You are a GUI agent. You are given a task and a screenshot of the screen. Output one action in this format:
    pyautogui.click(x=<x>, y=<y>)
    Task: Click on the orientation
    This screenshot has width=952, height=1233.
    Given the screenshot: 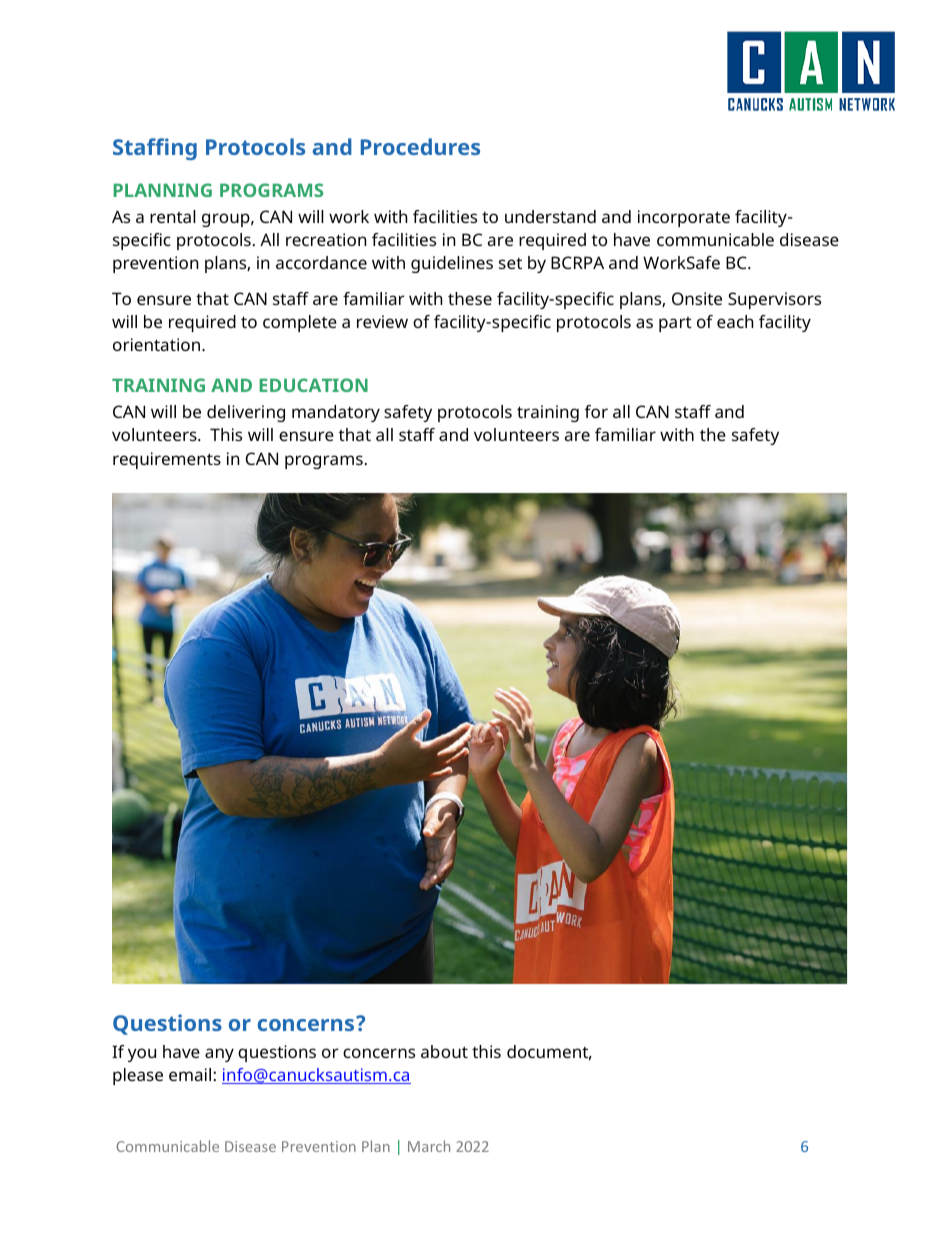 What is the action you would take?
    pyautogui.click(x=158, y=344)
